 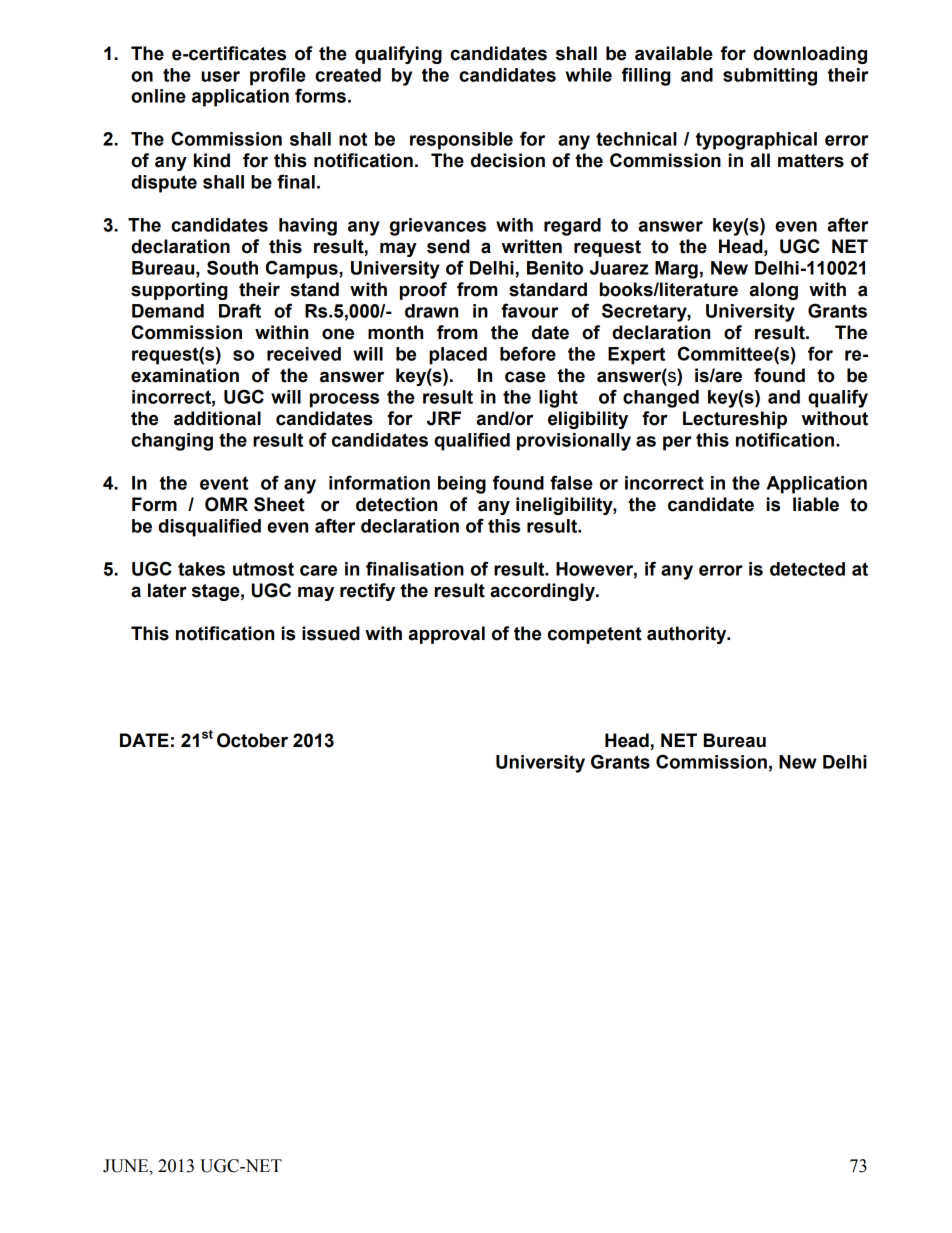 What do you see at coordinates (232, 267) in the image?
I see `South` at bounding box center [232, 267].
